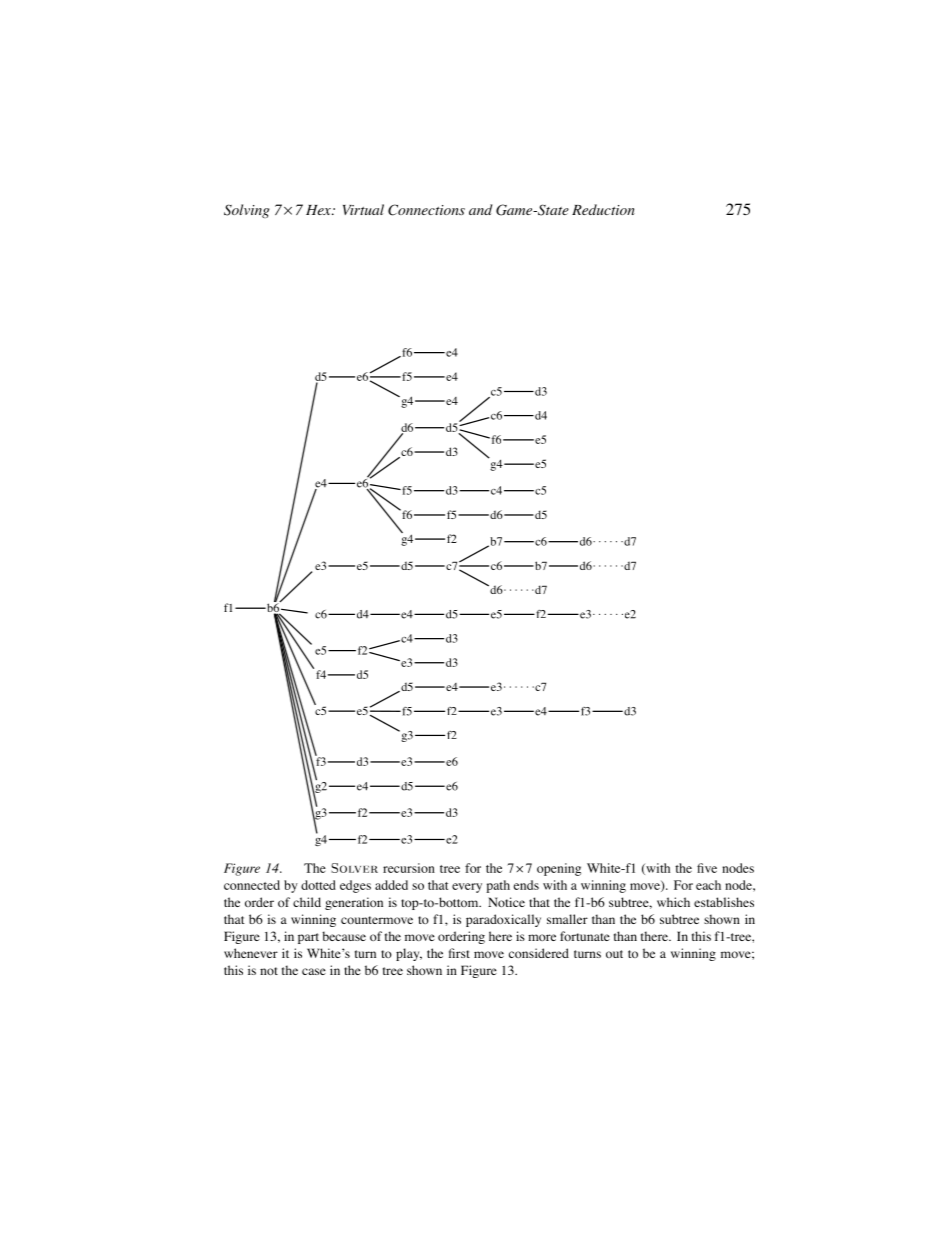  What do you see at coordinates (319, 210) in the screenshot?
I see `Hex` at bounding box center [319, 210].
